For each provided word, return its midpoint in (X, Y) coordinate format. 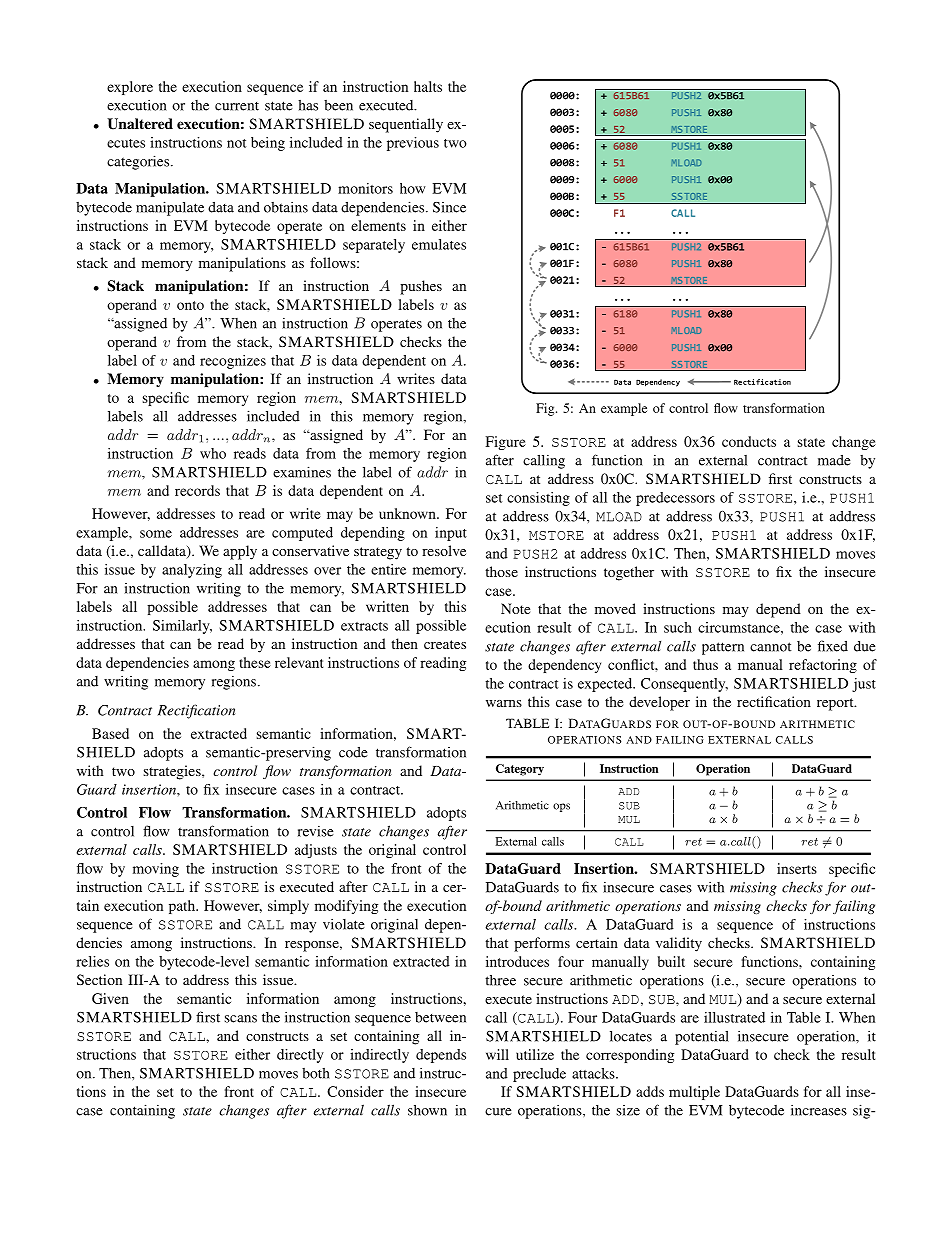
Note (515, 608)
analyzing (192, 571)
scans (241, 1019)
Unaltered (140, 124)
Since (449, 207)
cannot (770, 647)
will (497, 1054)
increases (819, 1110)
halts (428, 86)
